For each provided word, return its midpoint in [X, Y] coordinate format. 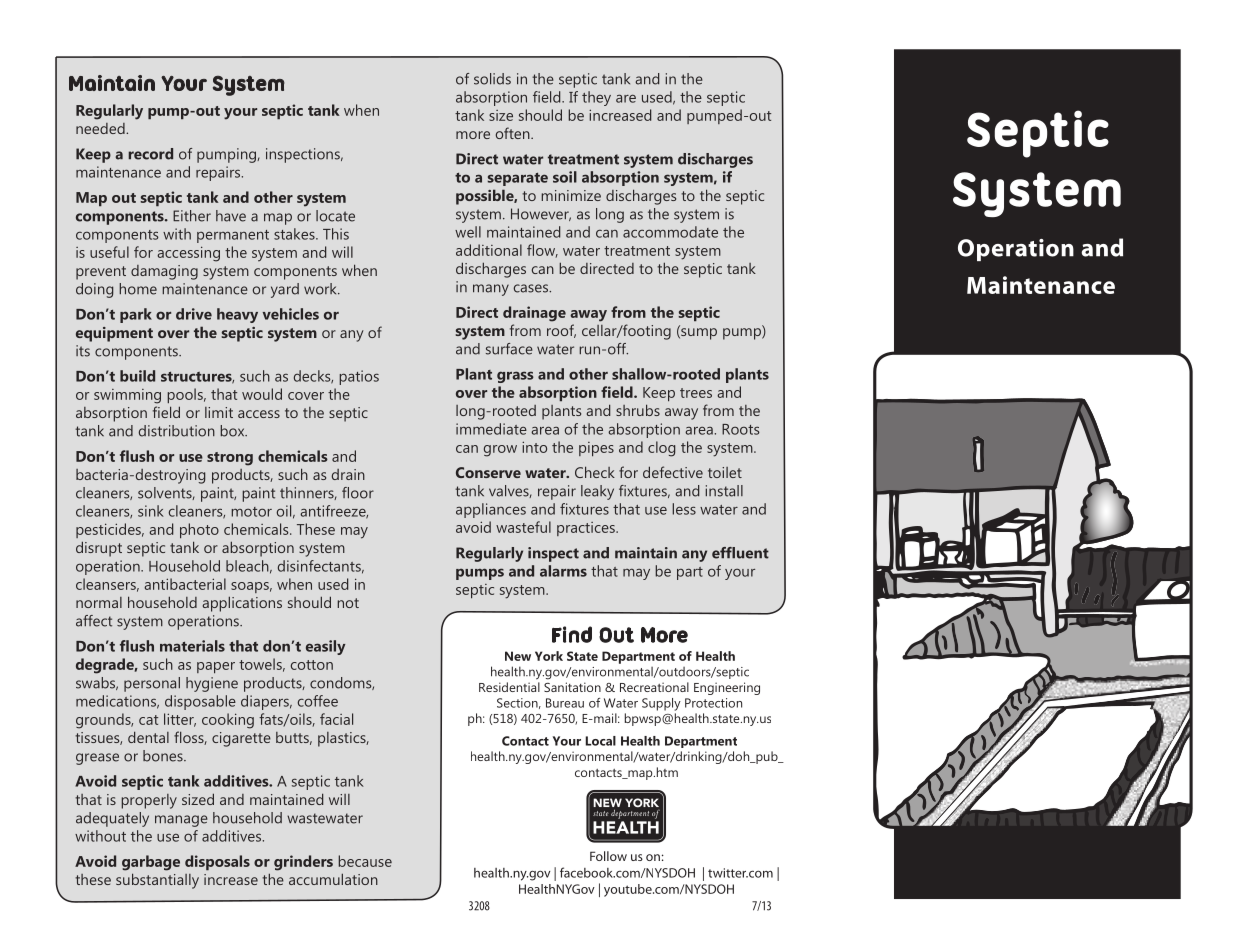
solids [492, 79]
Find [572, 634]
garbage [151, 863]
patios [359, 377]
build [137, 376]
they [596, 98]
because [365, 861]
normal [99, 602]
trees [696, 393]
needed [101, 128]
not [348, 603]
